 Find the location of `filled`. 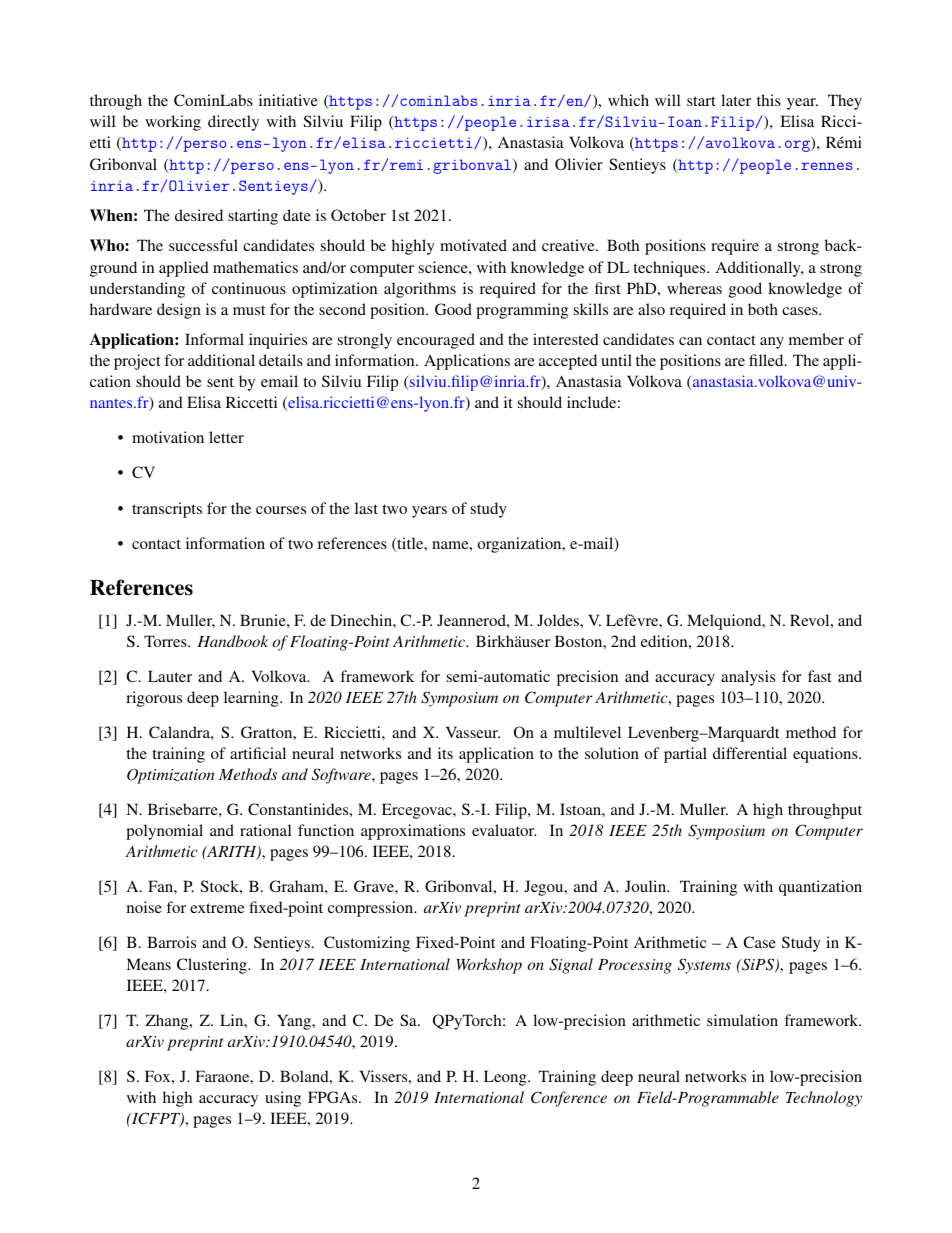

filled is located at coordinates (767, 360).
